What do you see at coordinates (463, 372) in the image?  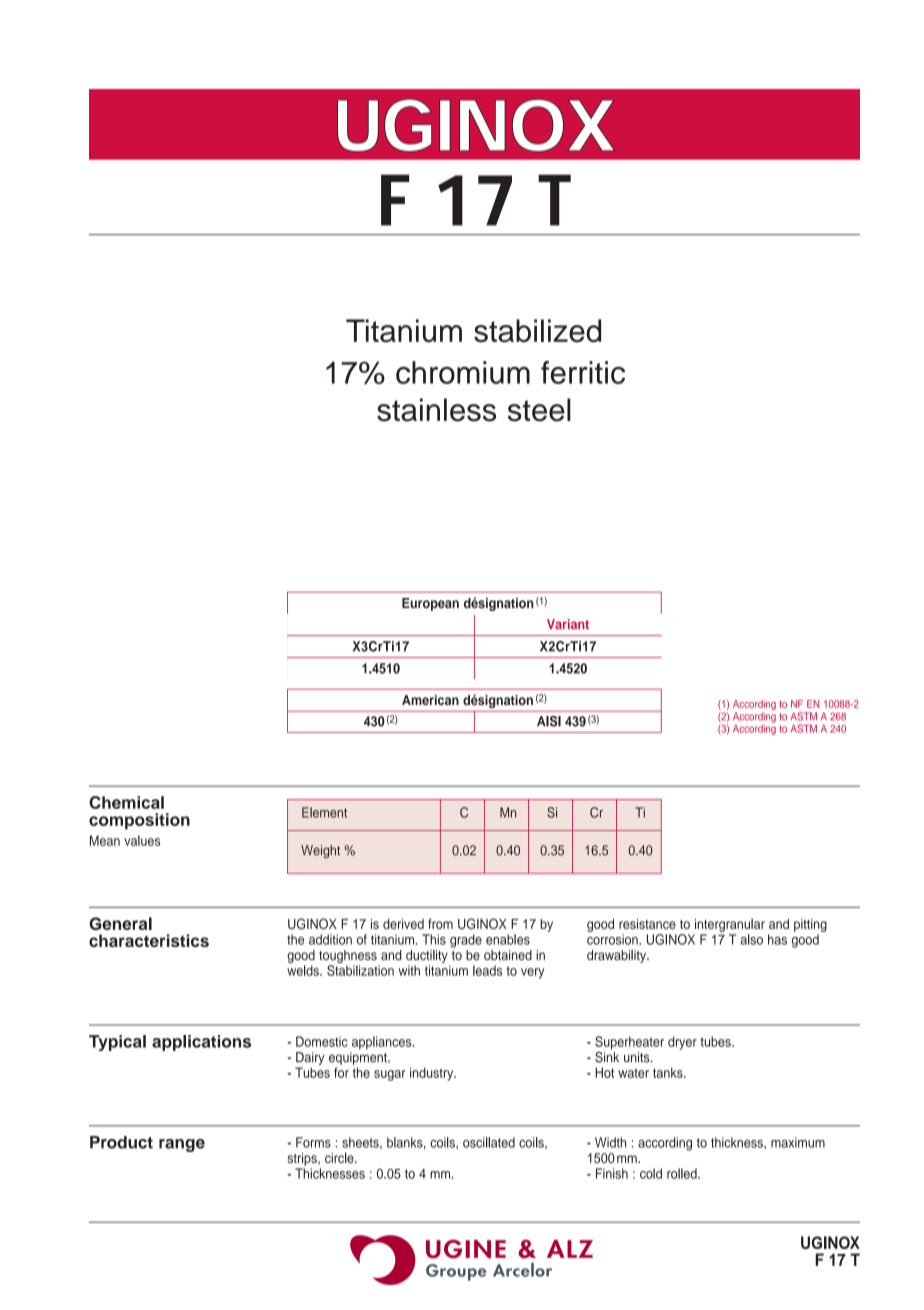 I see `chromium` at bounding box center [463, 372].
